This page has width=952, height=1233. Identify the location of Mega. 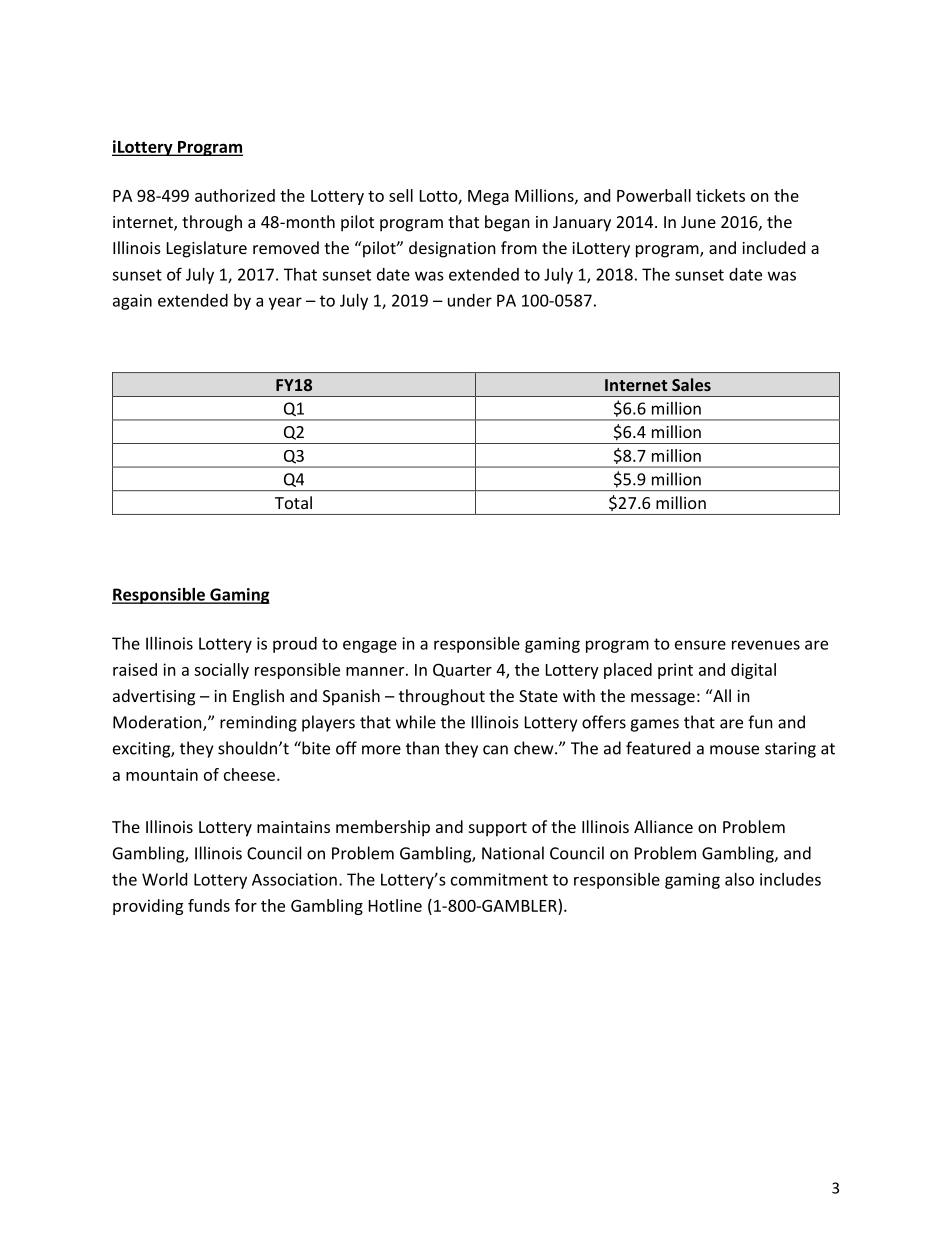
(488, 197).
